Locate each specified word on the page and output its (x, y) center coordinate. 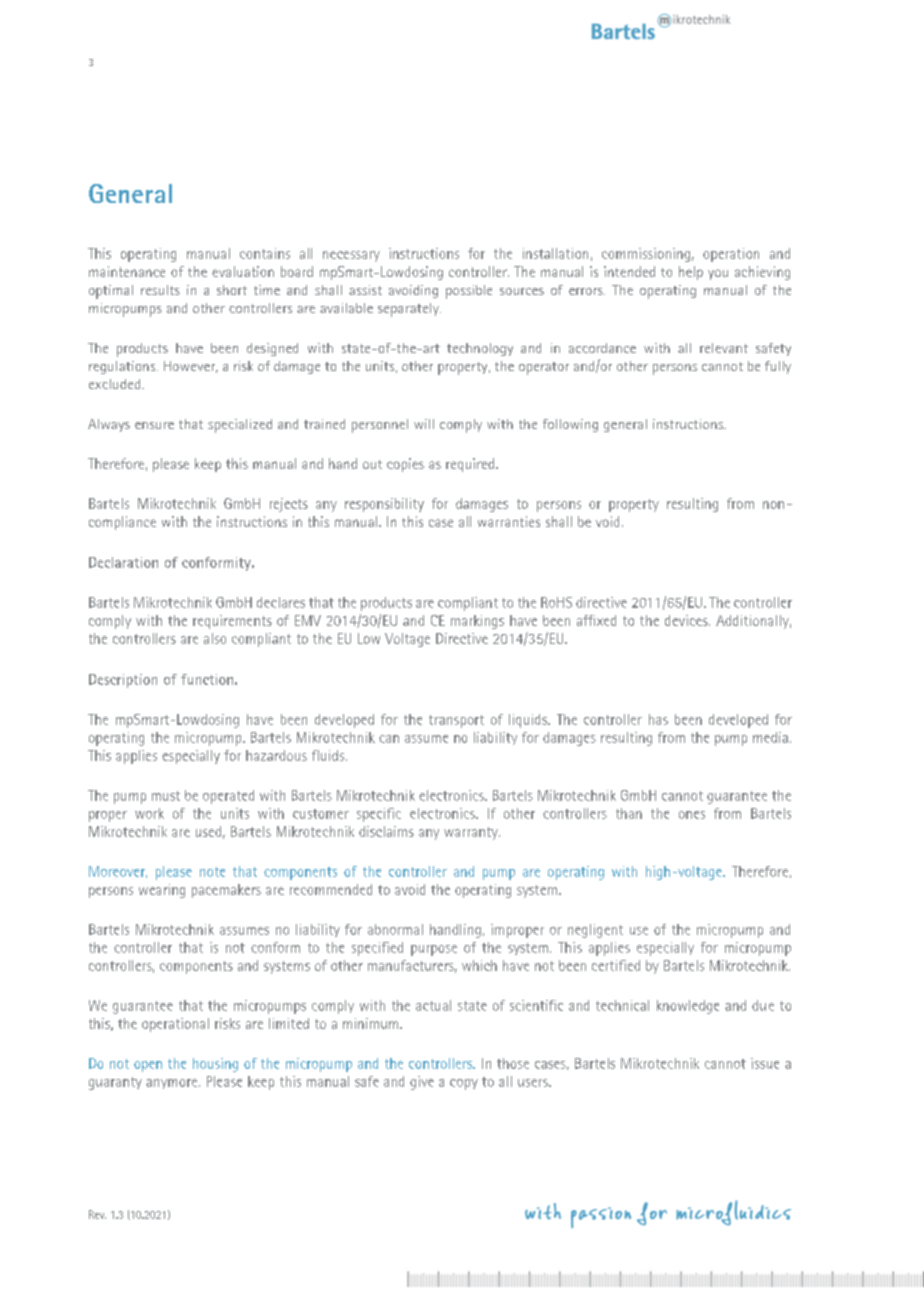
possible (469, 292)
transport (456, 721)
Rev (97, 1214)
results (160, 290)
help (691, 273)
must (166, 796)
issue (765, 1063)
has (658, 719)
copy (464, 1084)
